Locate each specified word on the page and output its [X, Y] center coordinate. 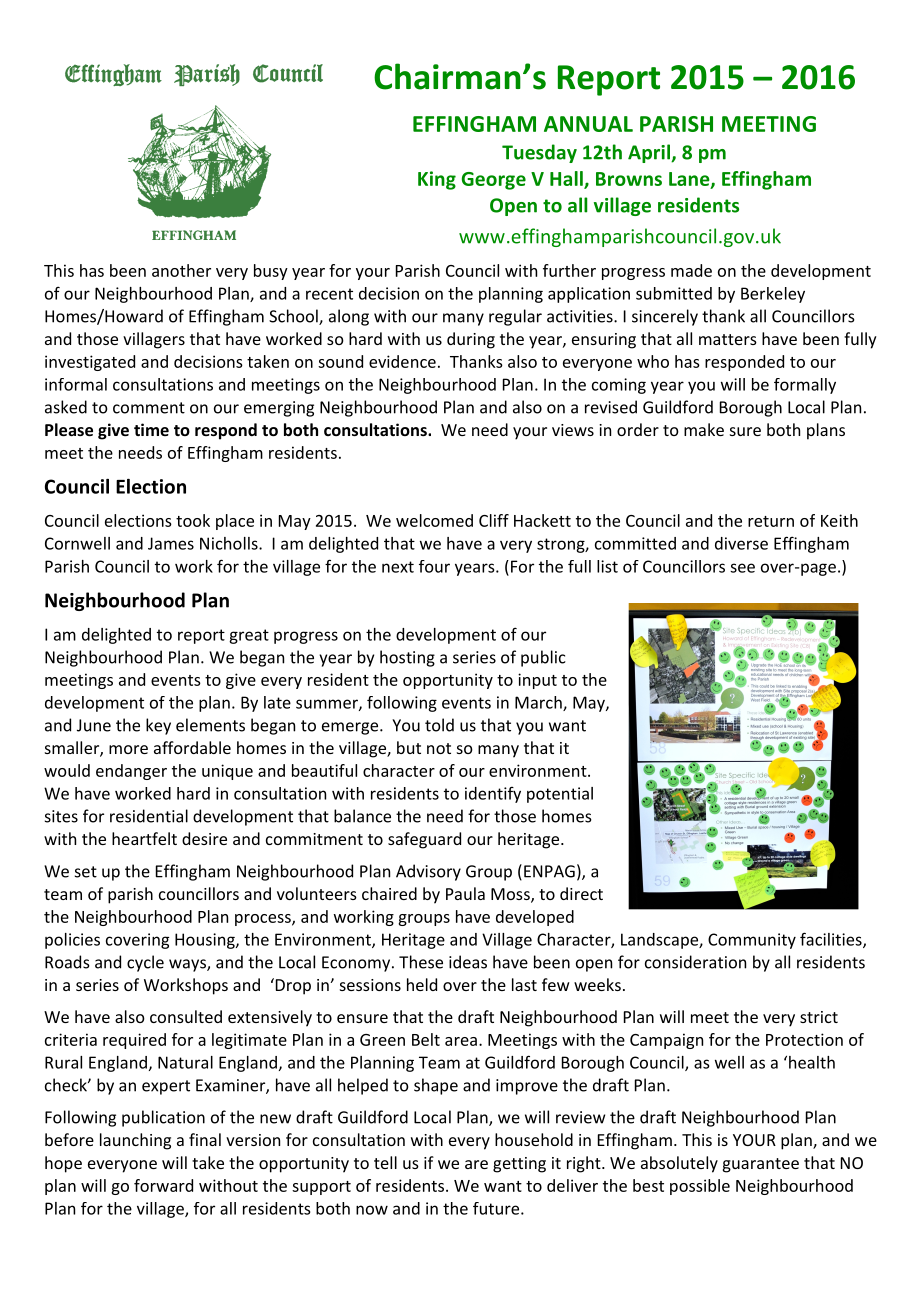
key [158, 726]
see [742, 568]
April [650, 153]
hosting [407, 658]
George [494, 181]
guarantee [761, 1165]
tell [385, 1162]
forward [163, 1185]
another [181, 270]
